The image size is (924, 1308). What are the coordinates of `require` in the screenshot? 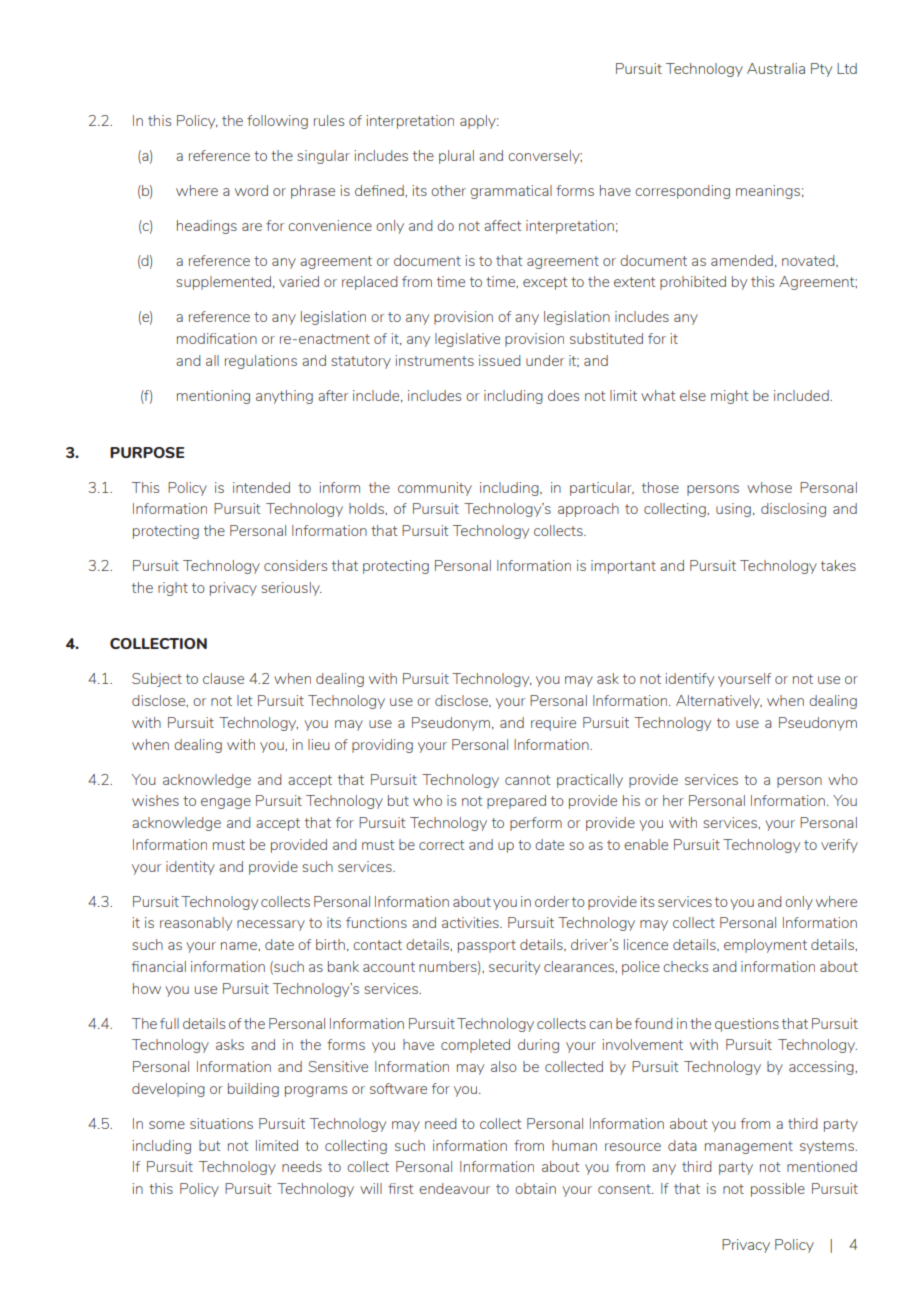 It's located at (553, 724).
